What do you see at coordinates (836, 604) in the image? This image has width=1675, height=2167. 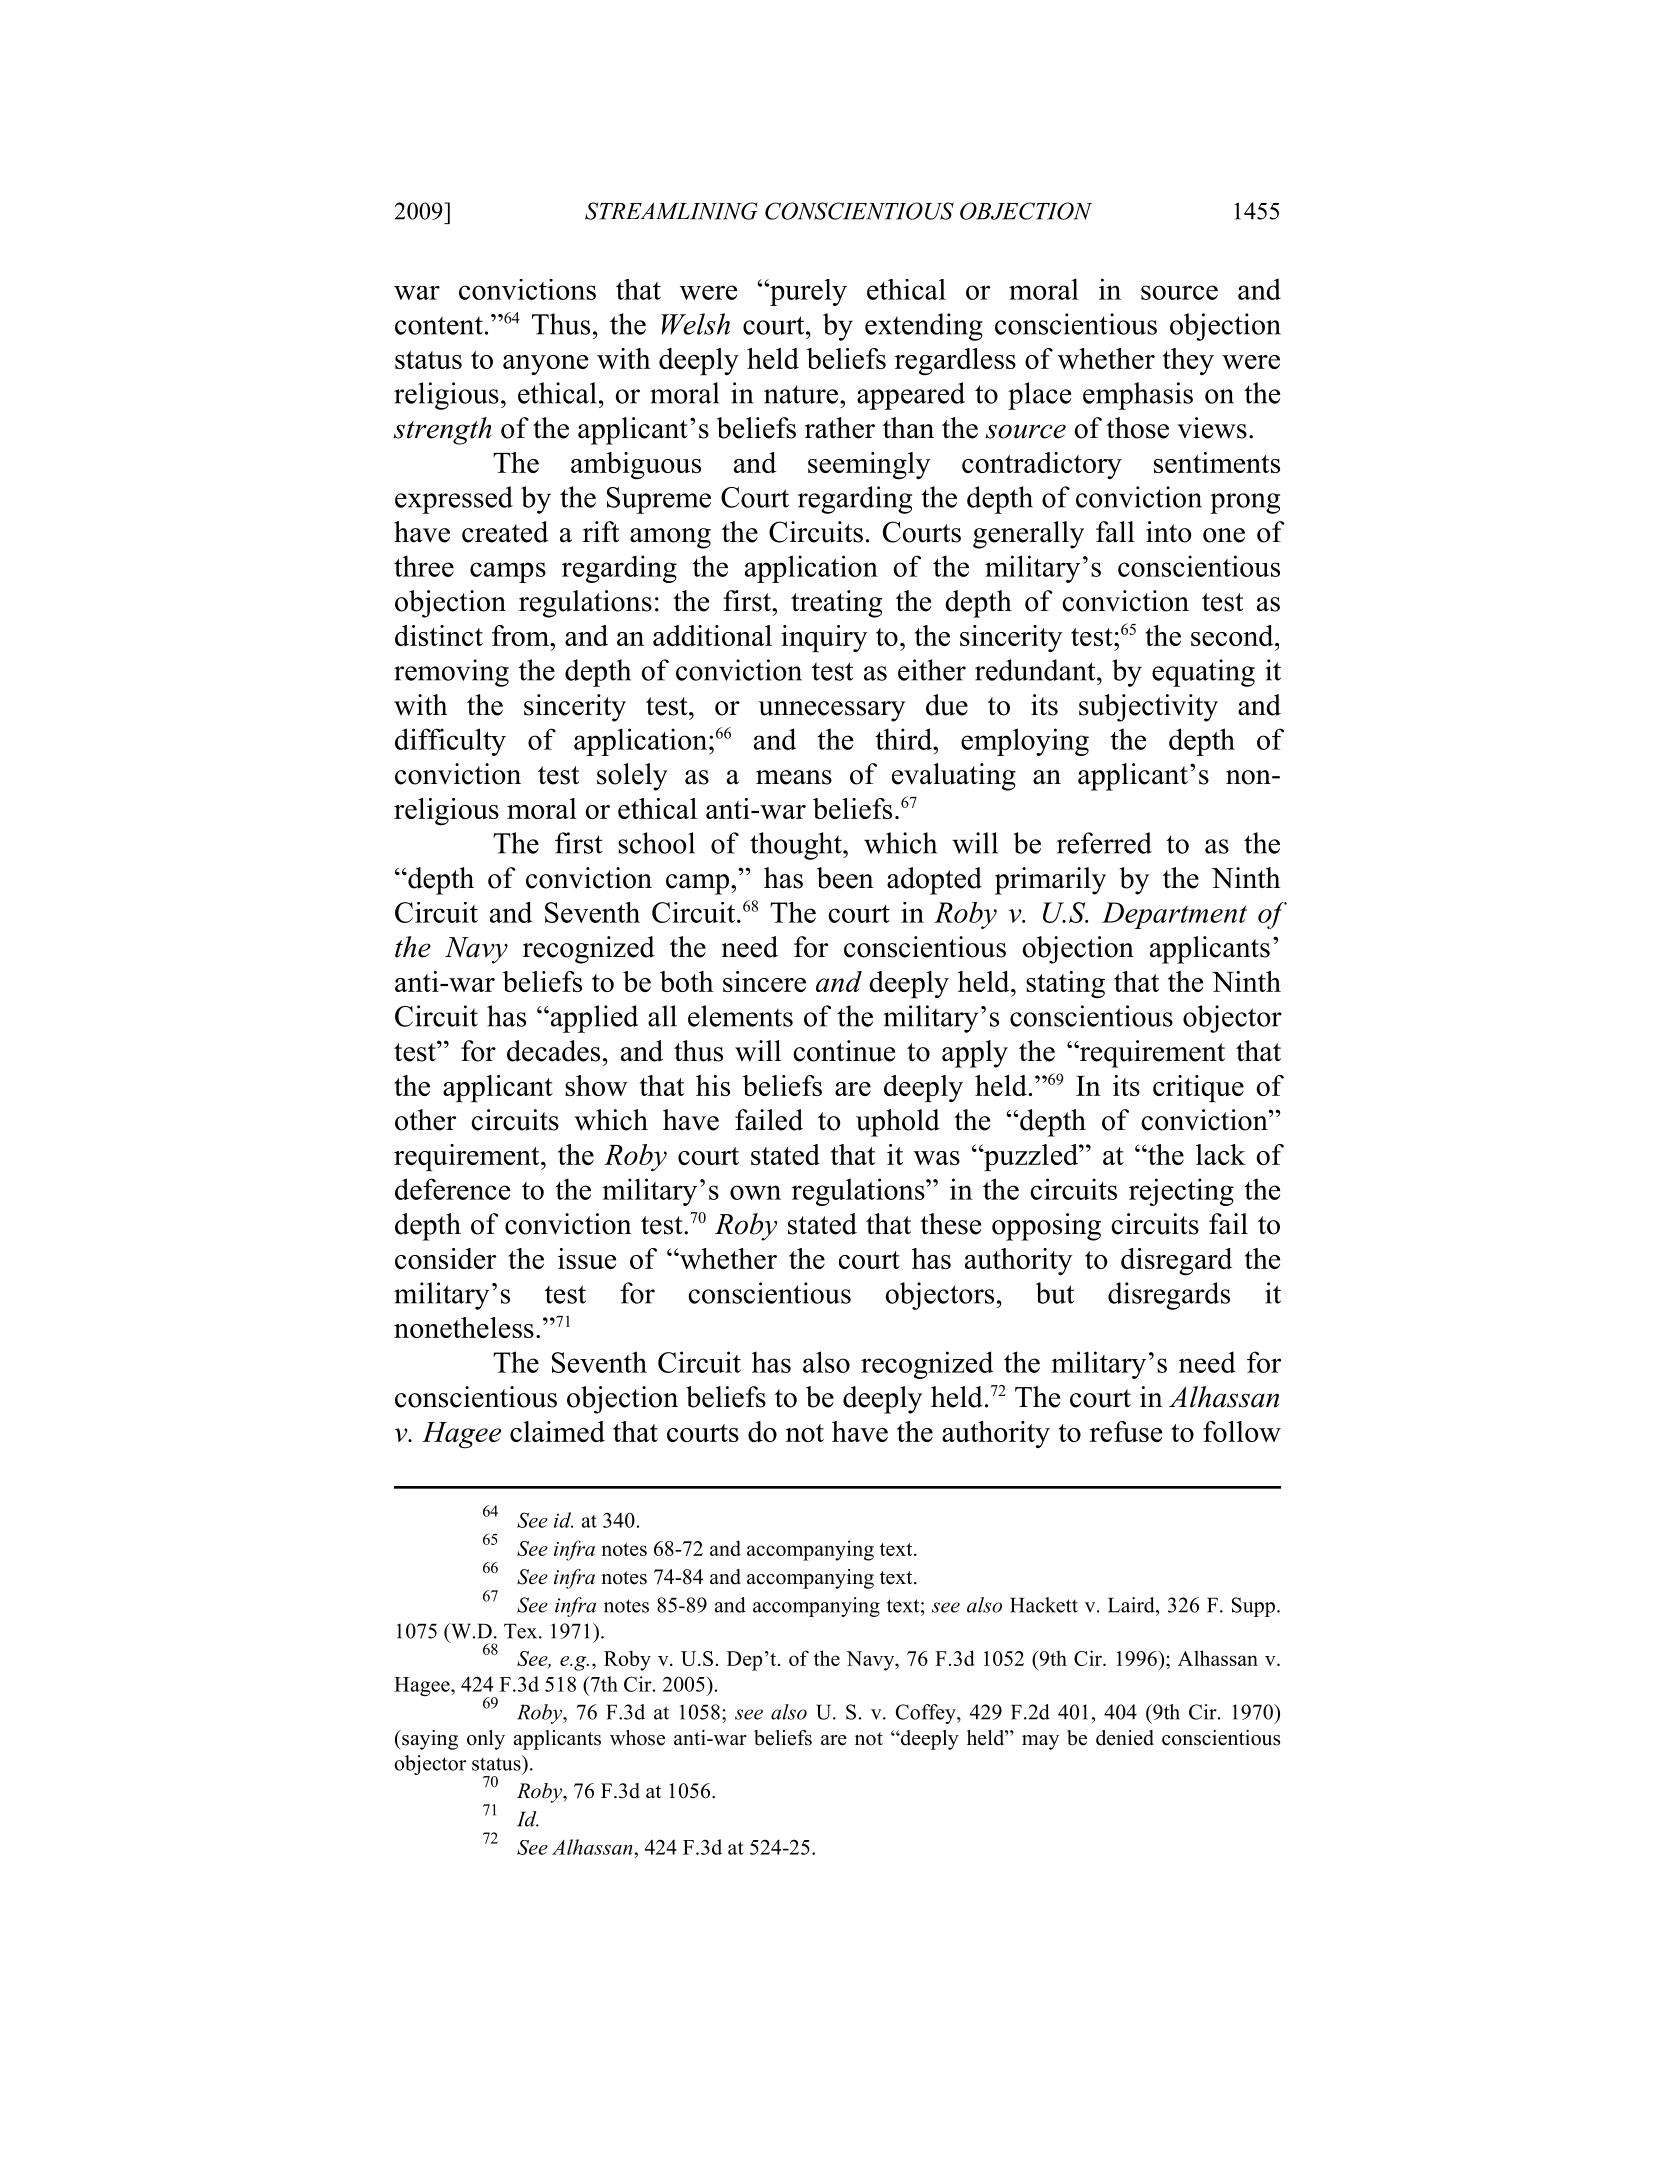 I see `treating` at bounding box center [836, 604].
